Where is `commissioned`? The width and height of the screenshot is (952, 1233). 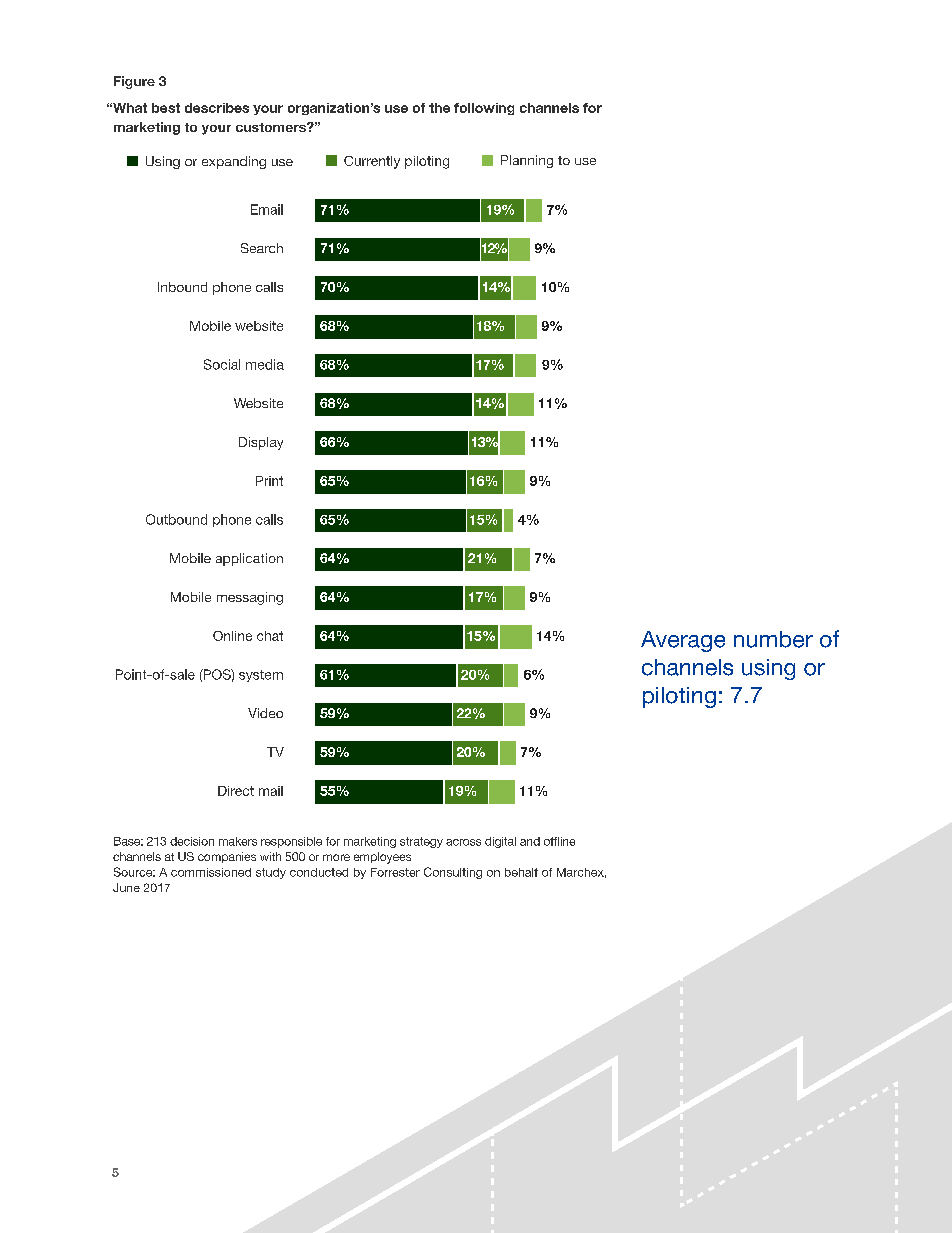
commissioned is located at coordinates (211, 872).
